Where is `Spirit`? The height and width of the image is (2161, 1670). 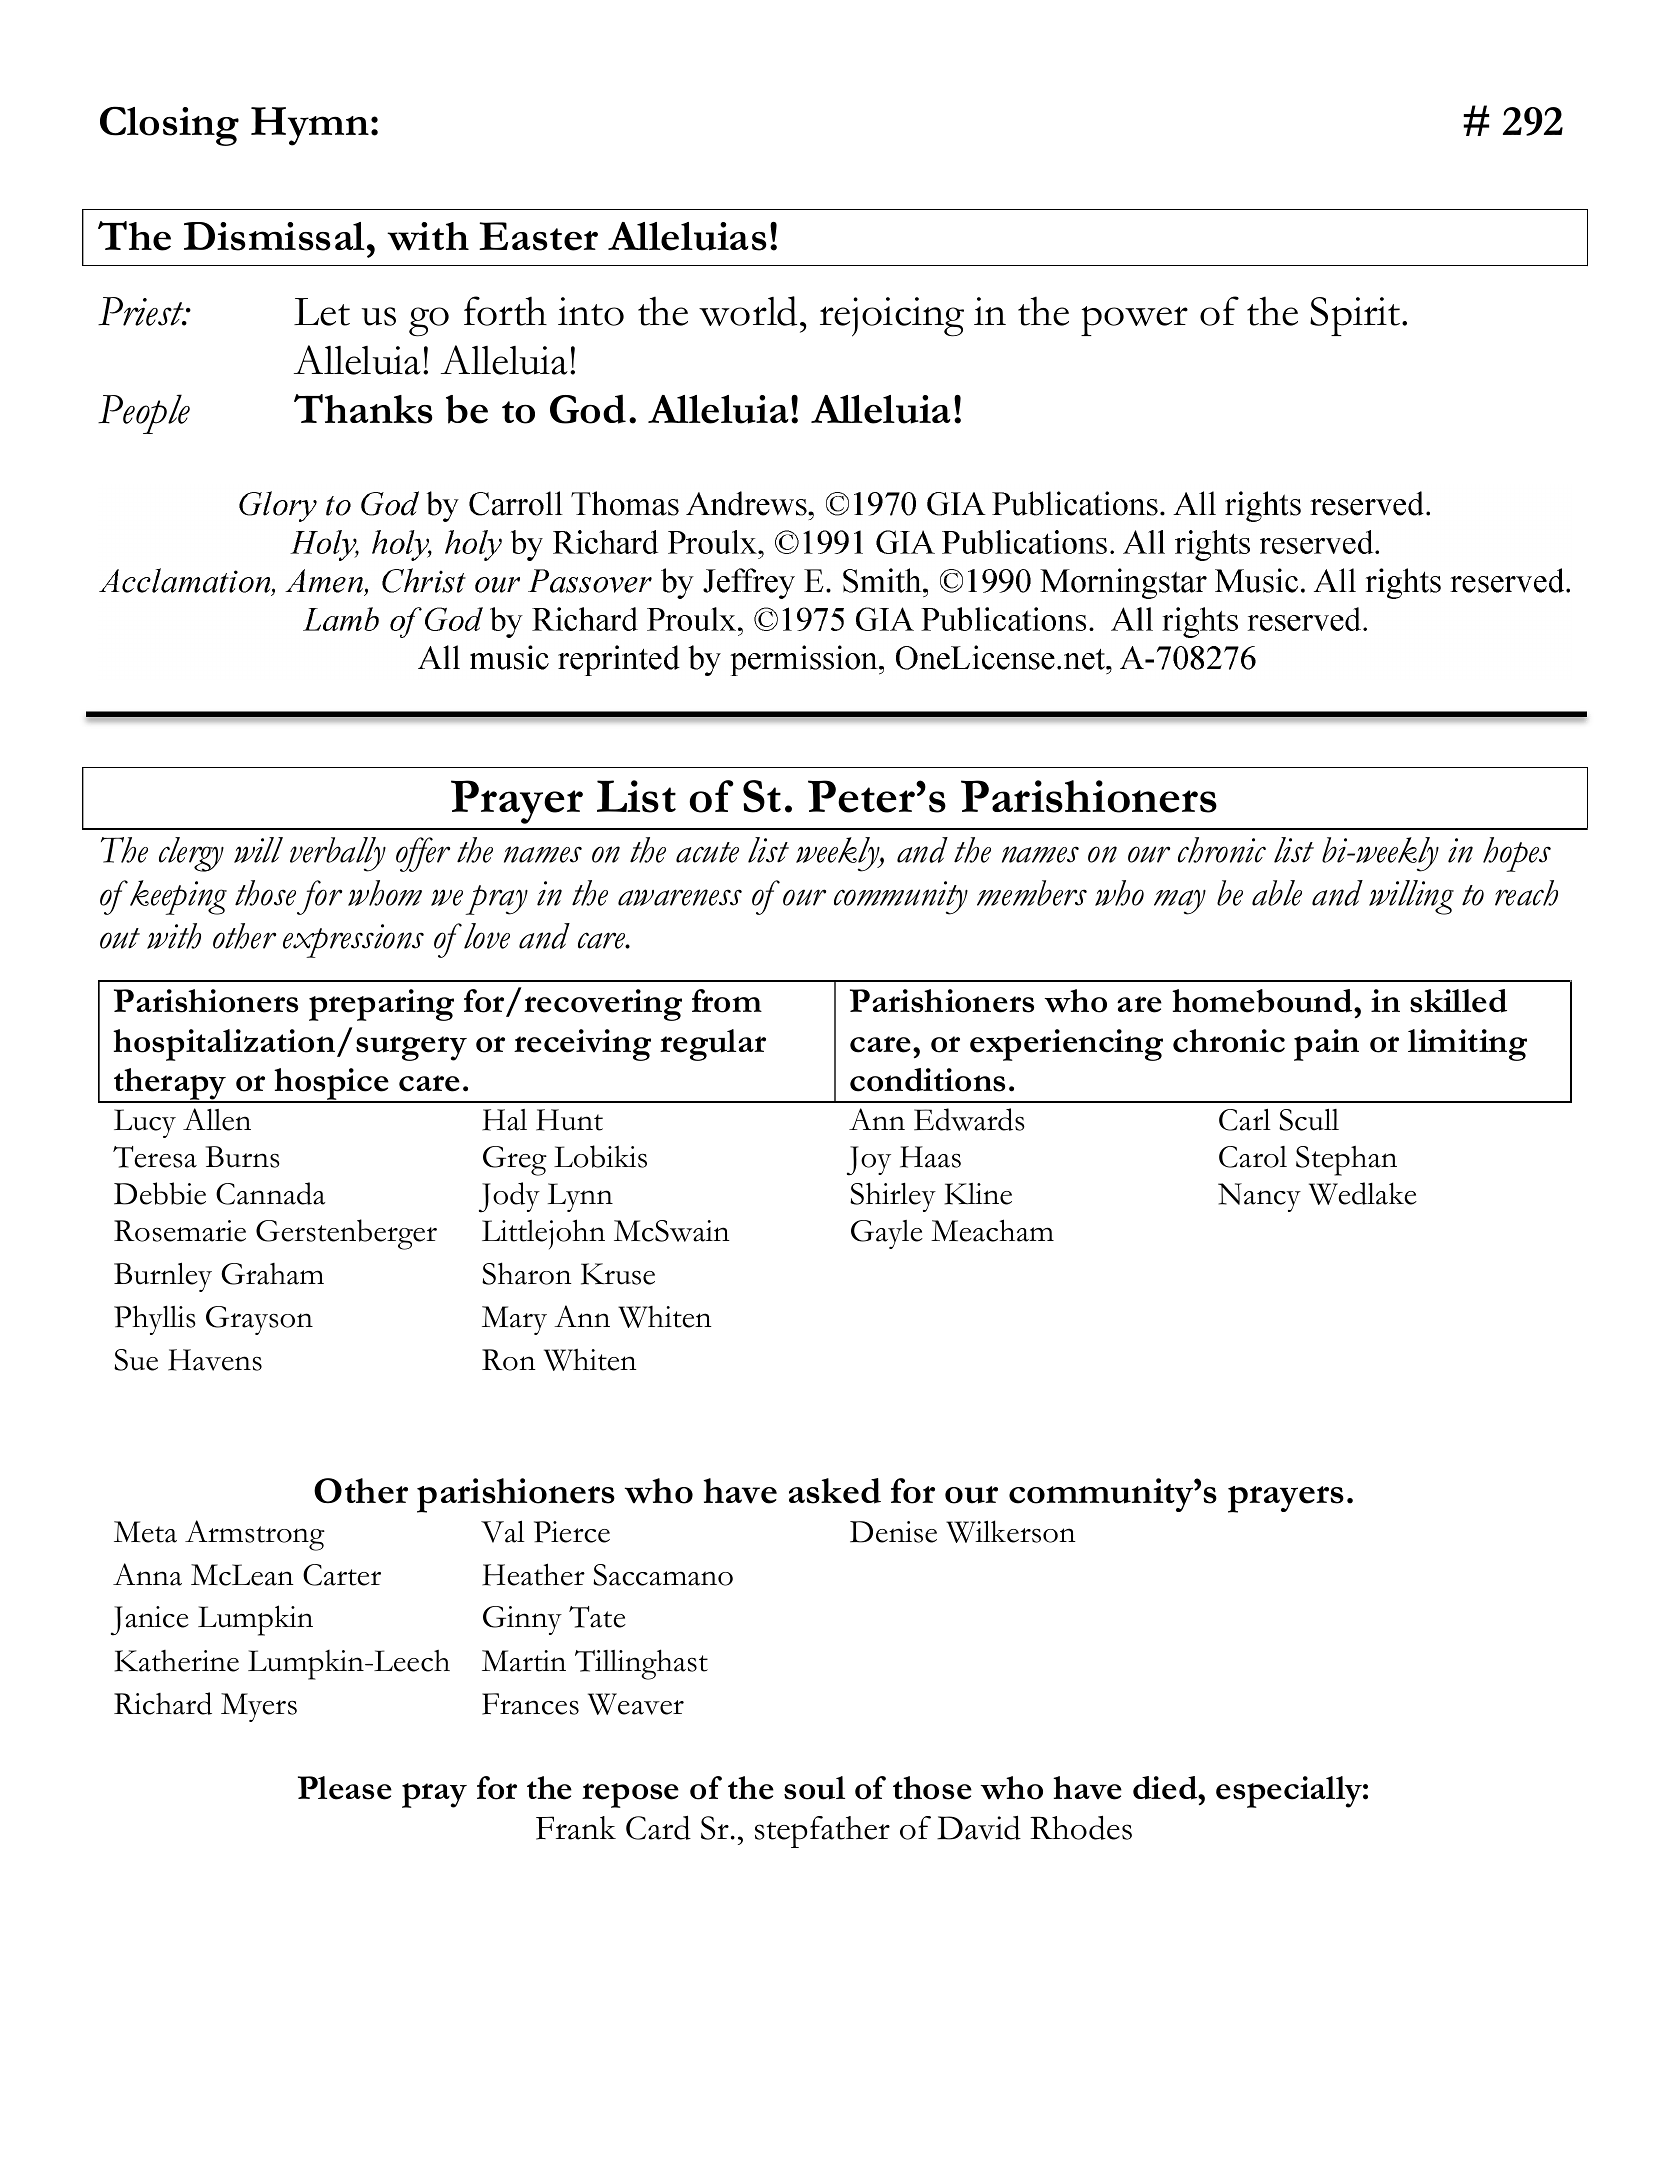 Spirit is located at coordinates (1356, 316).
